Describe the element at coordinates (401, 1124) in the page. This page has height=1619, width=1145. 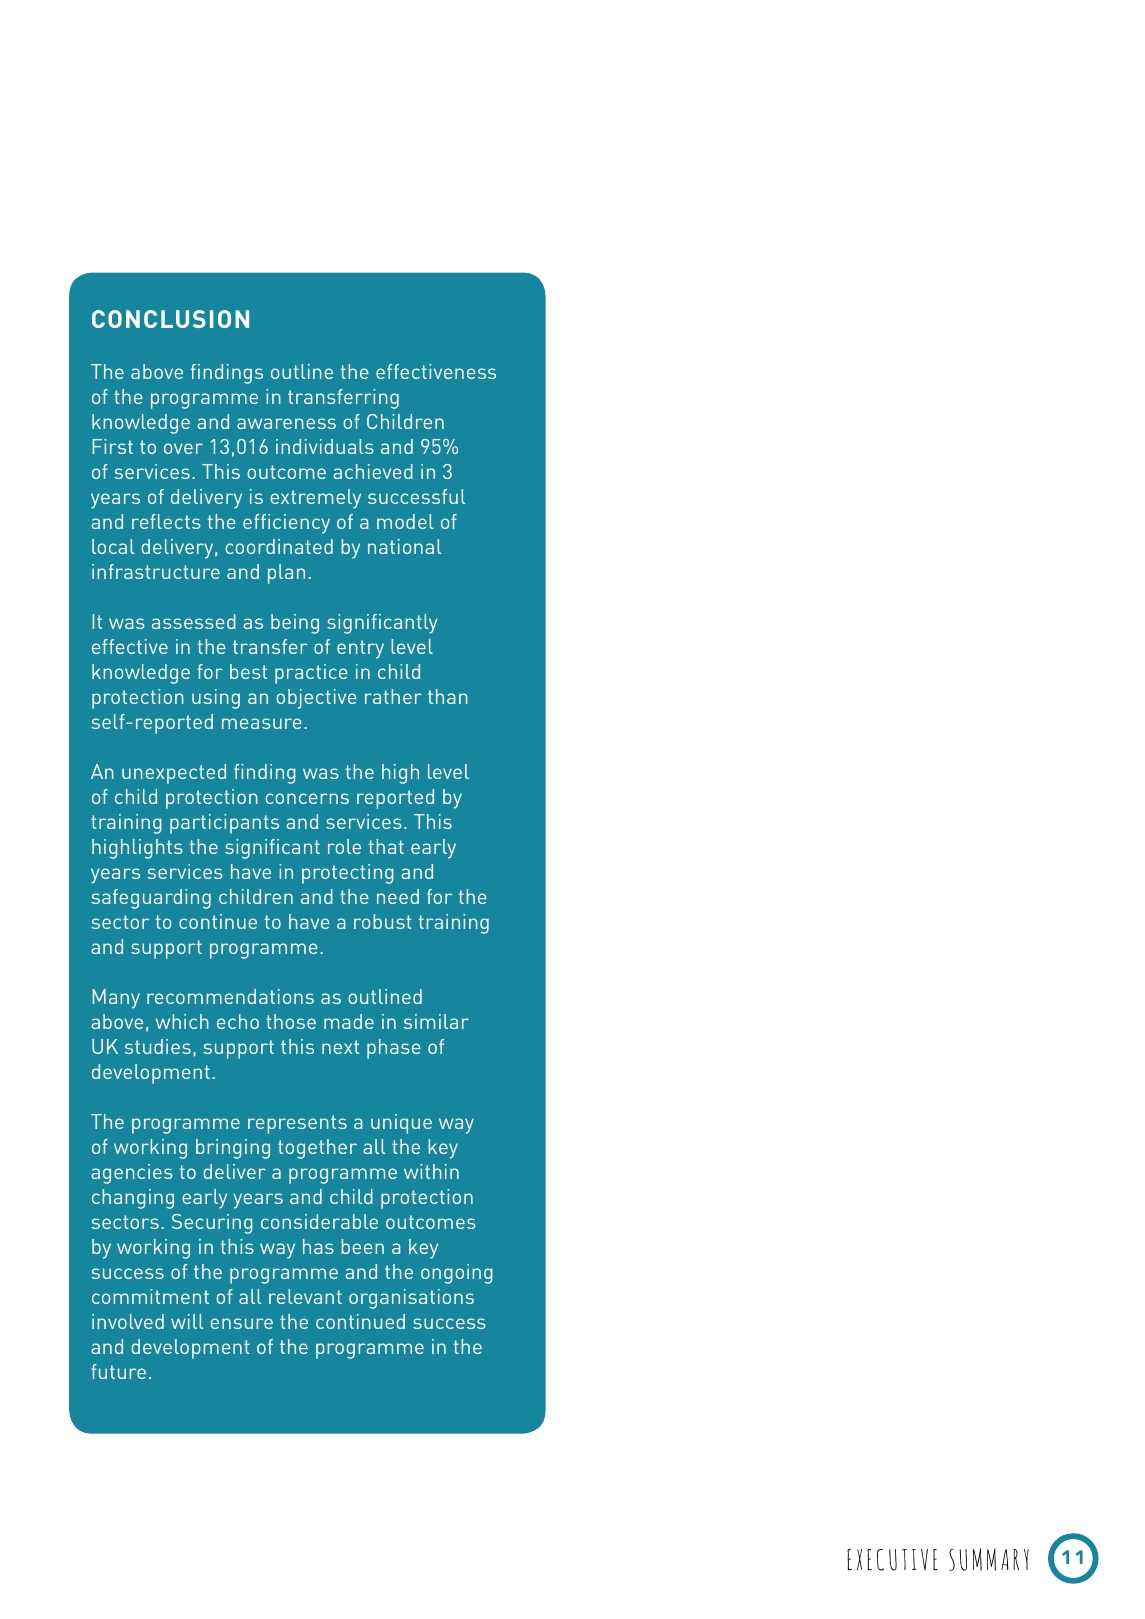
I see `unique` at that location.
